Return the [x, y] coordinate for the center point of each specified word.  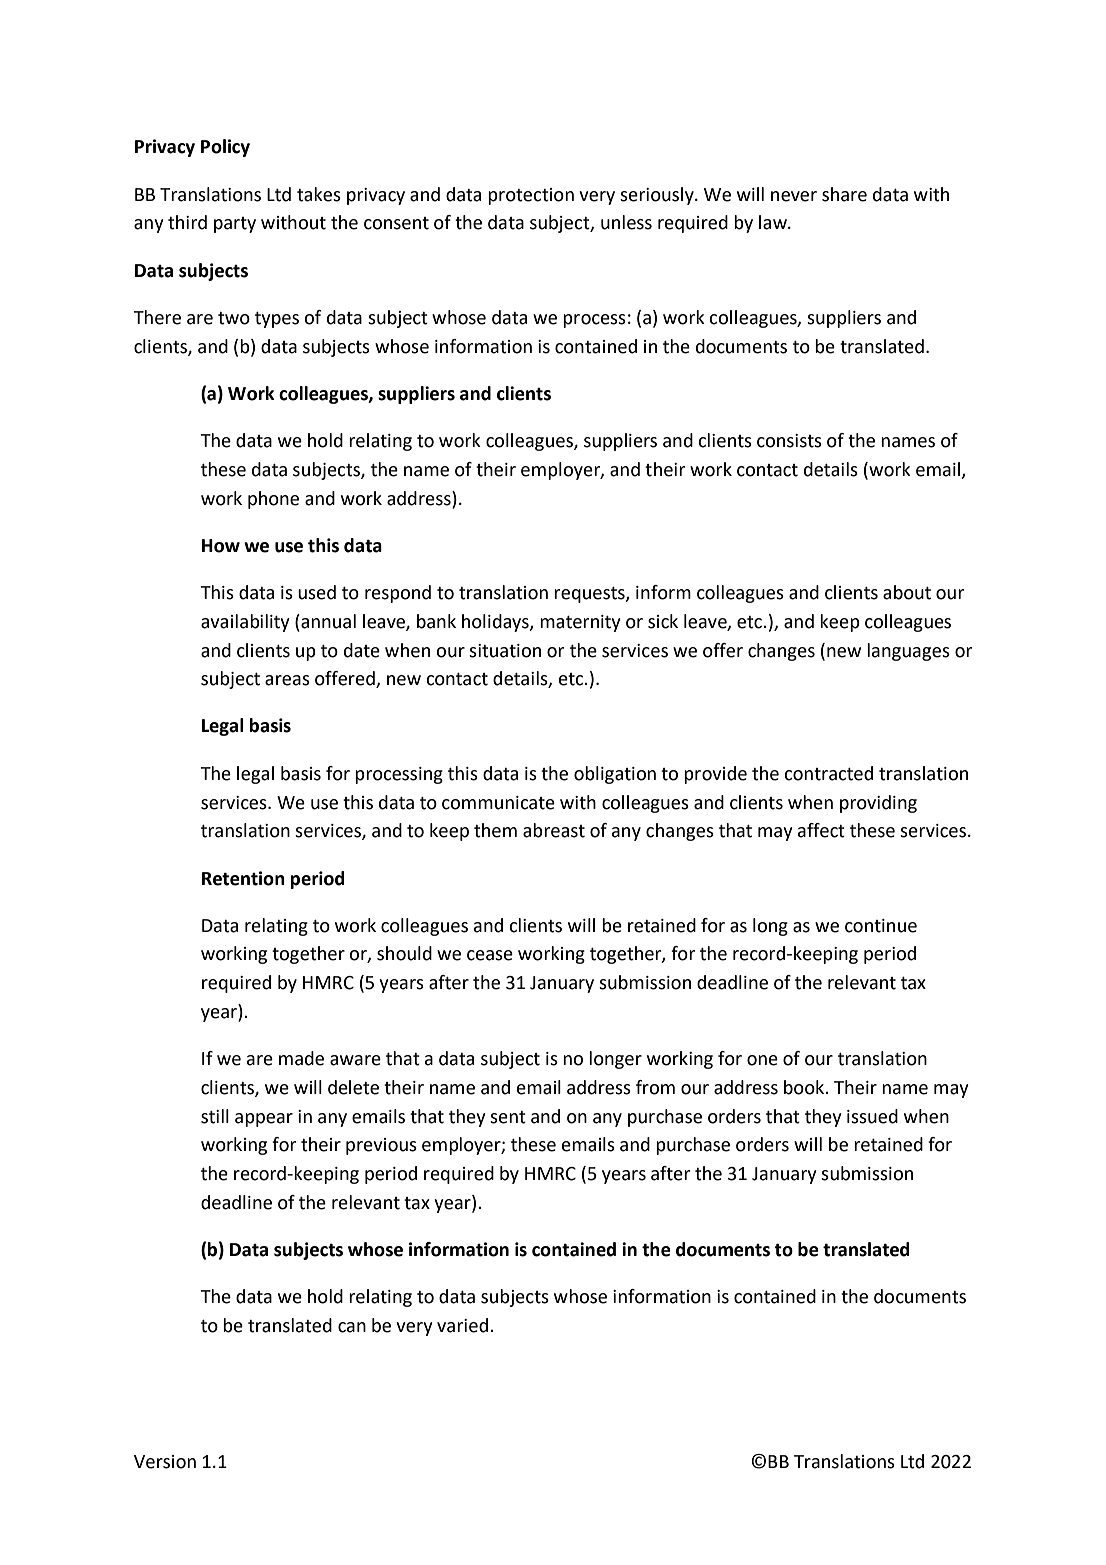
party [235, 225]
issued [872, 1116]
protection [531, 196]
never [794, 196]
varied [462, 1325]
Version [165, 1462]
